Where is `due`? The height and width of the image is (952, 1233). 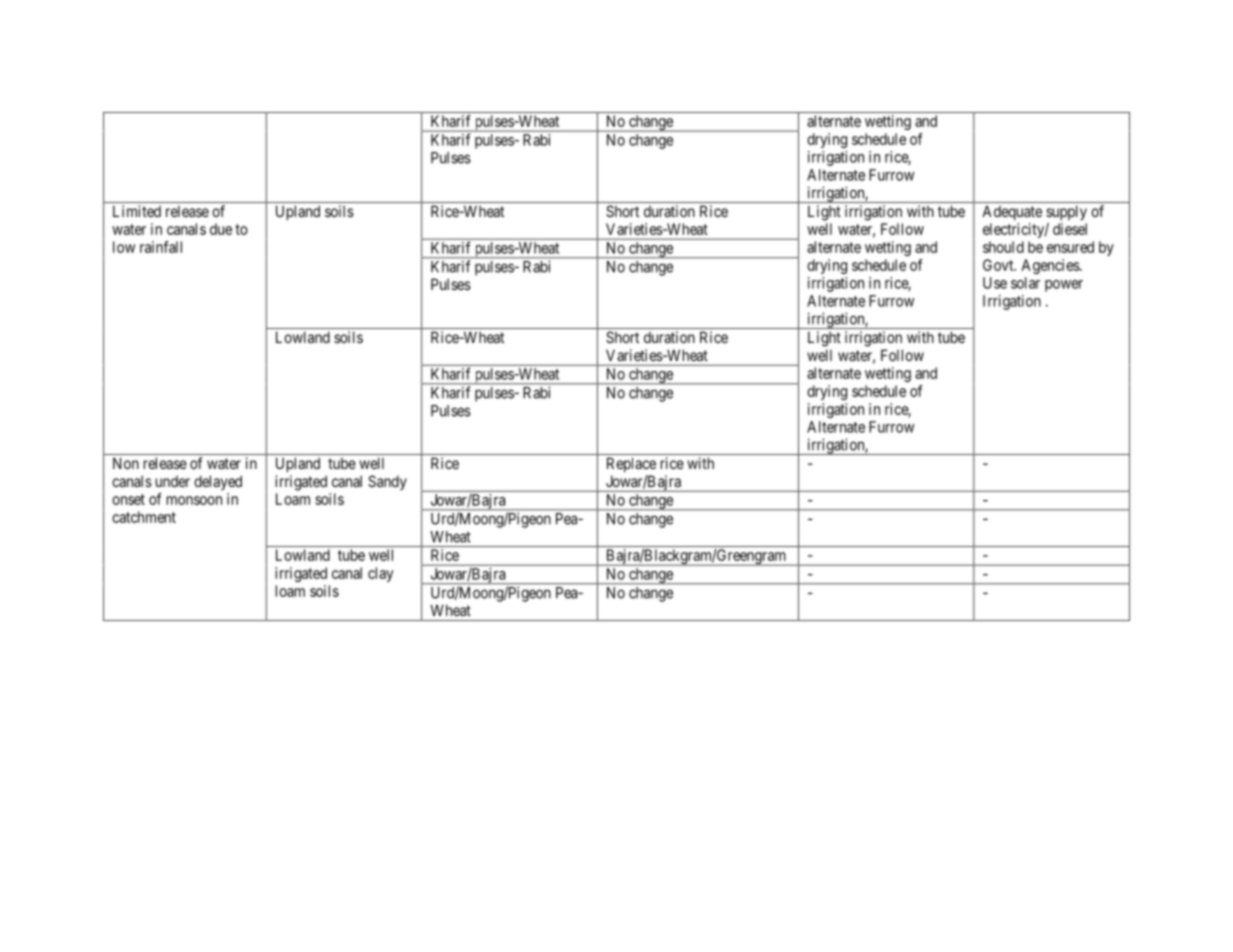
due is located at coordinates (221, 229).
